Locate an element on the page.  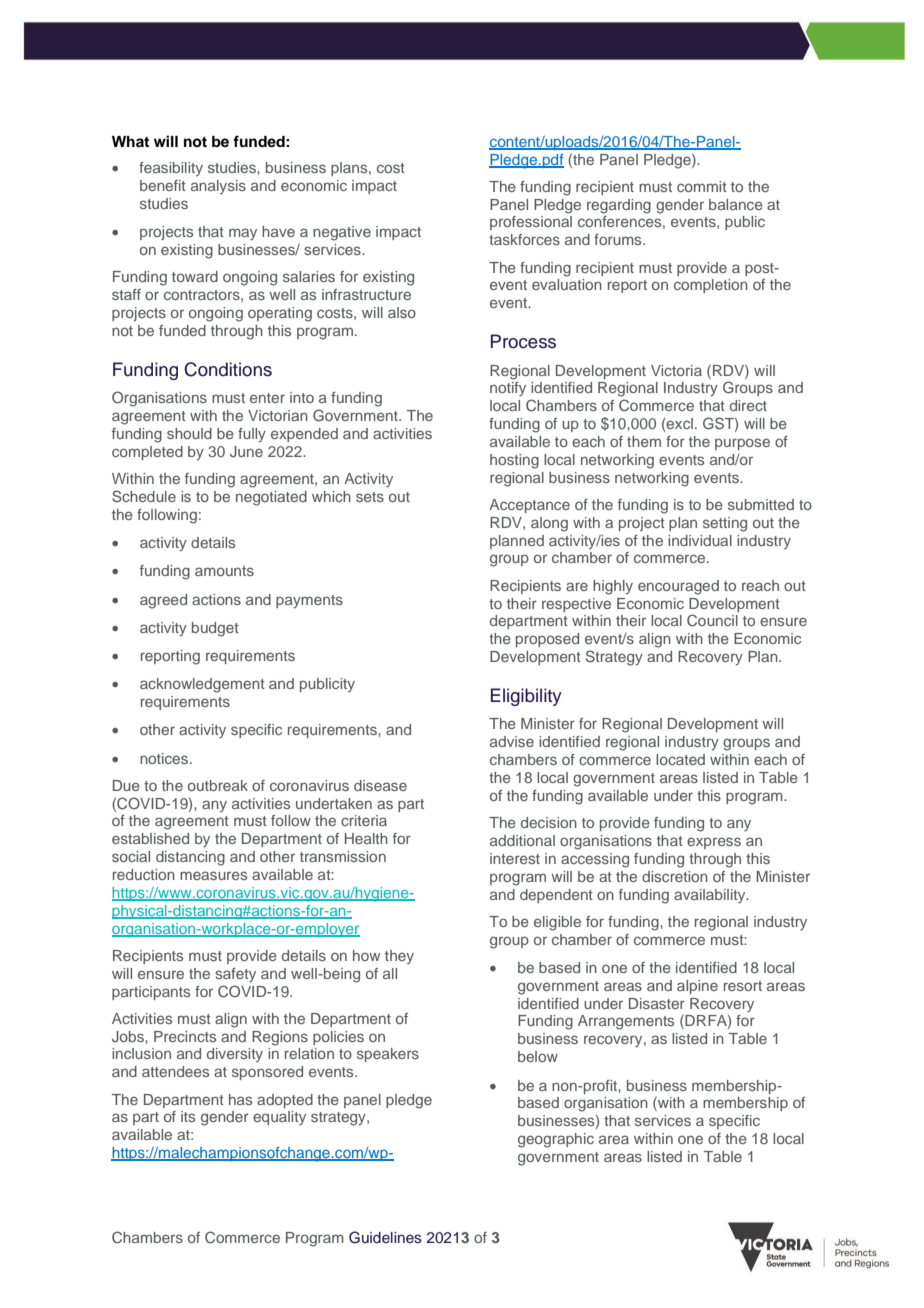
interest is located at coordinates (515, 858).
